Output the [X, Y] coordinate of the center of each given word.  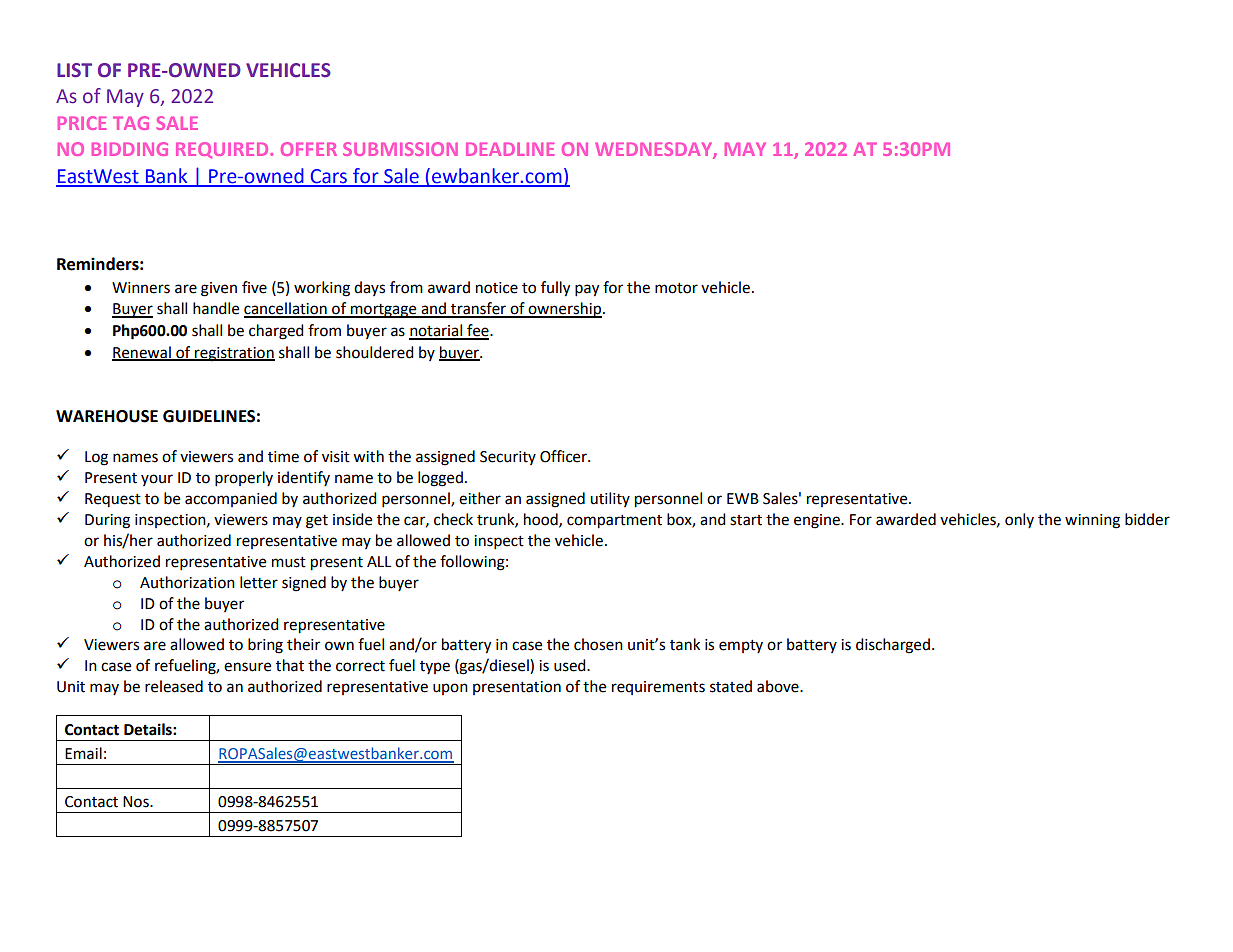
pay [587, 290]
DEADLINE [510, 149]
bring [265, 646]
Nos [137, 802]
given [219, 289]
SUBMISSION [400, 149]
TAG [131, 123]
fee [478, 331]
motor [676, 288]
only [1019, 520]
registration [234, 354]
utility [610, 499]
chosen [598, 644]
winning [1092, 521]
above [779, 686]
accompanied [231, 499]
